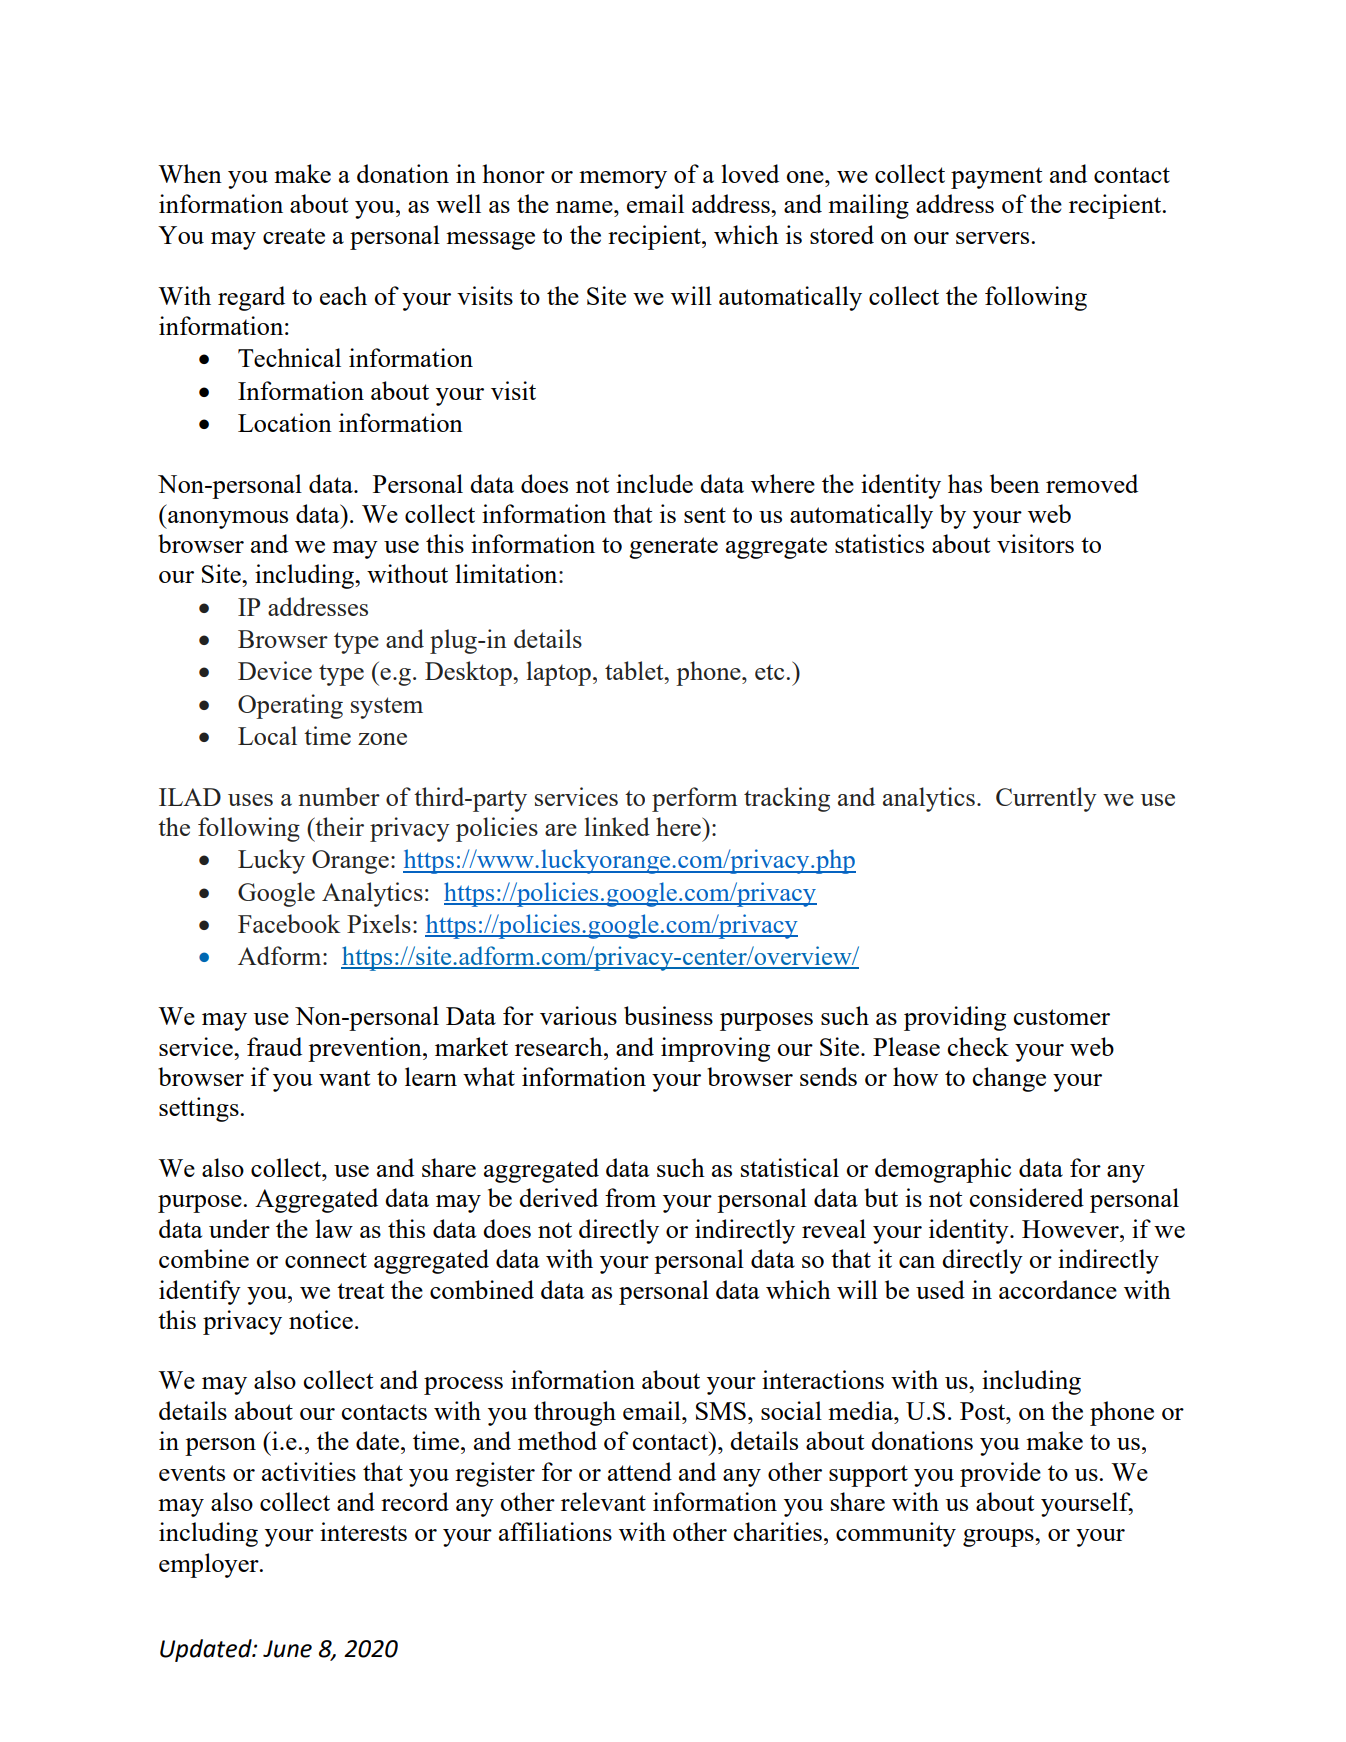  What do you see at coordinates (294, 236) in the image?
I see `create` at bounding box center [294, 236].
